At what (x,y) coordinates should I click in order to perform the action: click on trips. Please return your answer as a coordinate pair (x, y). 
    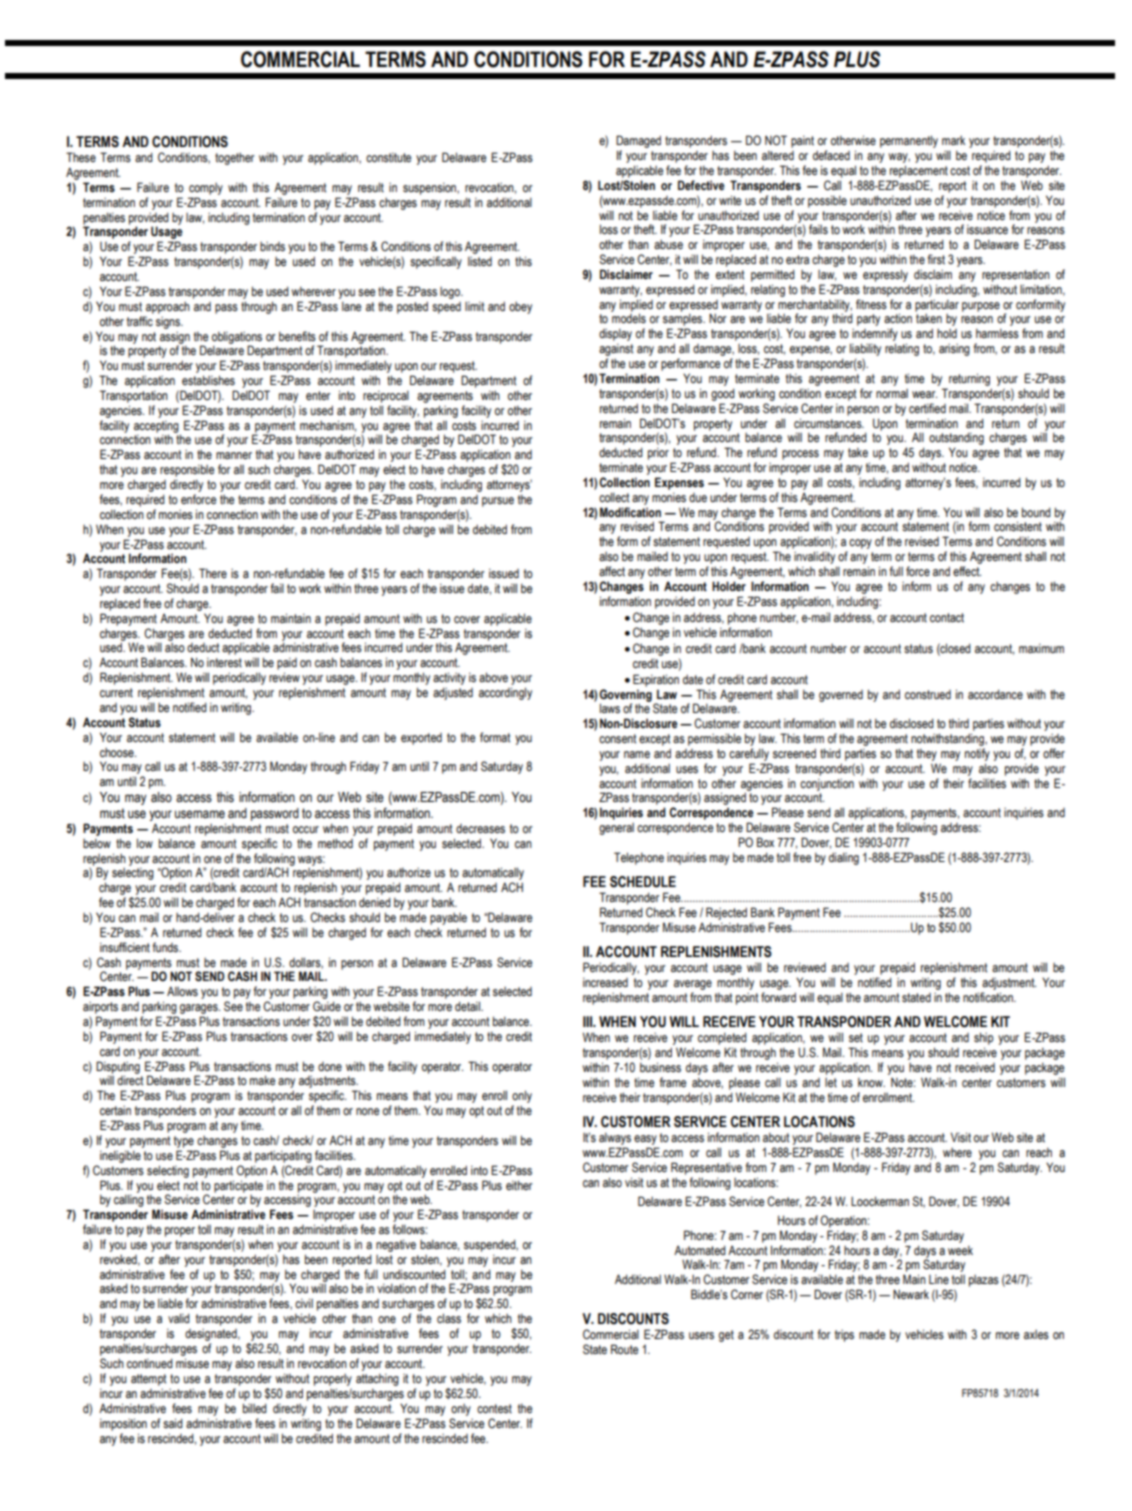
    Looking at the image, I should click on (844, 1336).
